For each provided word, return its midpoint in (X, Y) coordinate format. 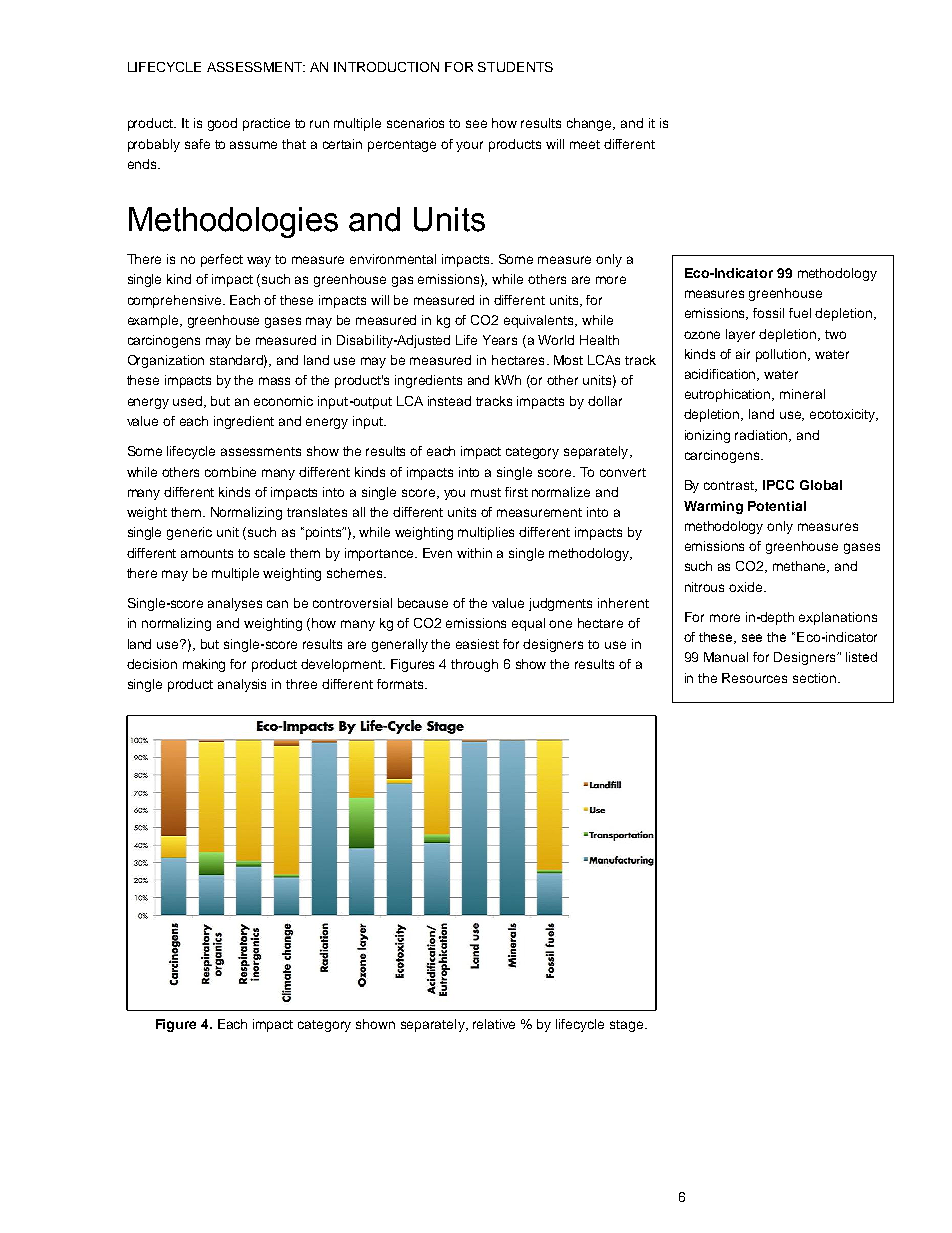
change (591, 124)
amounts (207, 553)
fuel (800, 313)
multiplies (486, 533)
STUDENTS (515, 67)
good (222, 124)
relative (494, 1024)
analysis (242, 685)
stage (628, 1026)
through (474, 665)
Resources (754, 678)
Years (500, 340)
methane (801, 567)
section (816, 678)
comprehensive (174, 301)
